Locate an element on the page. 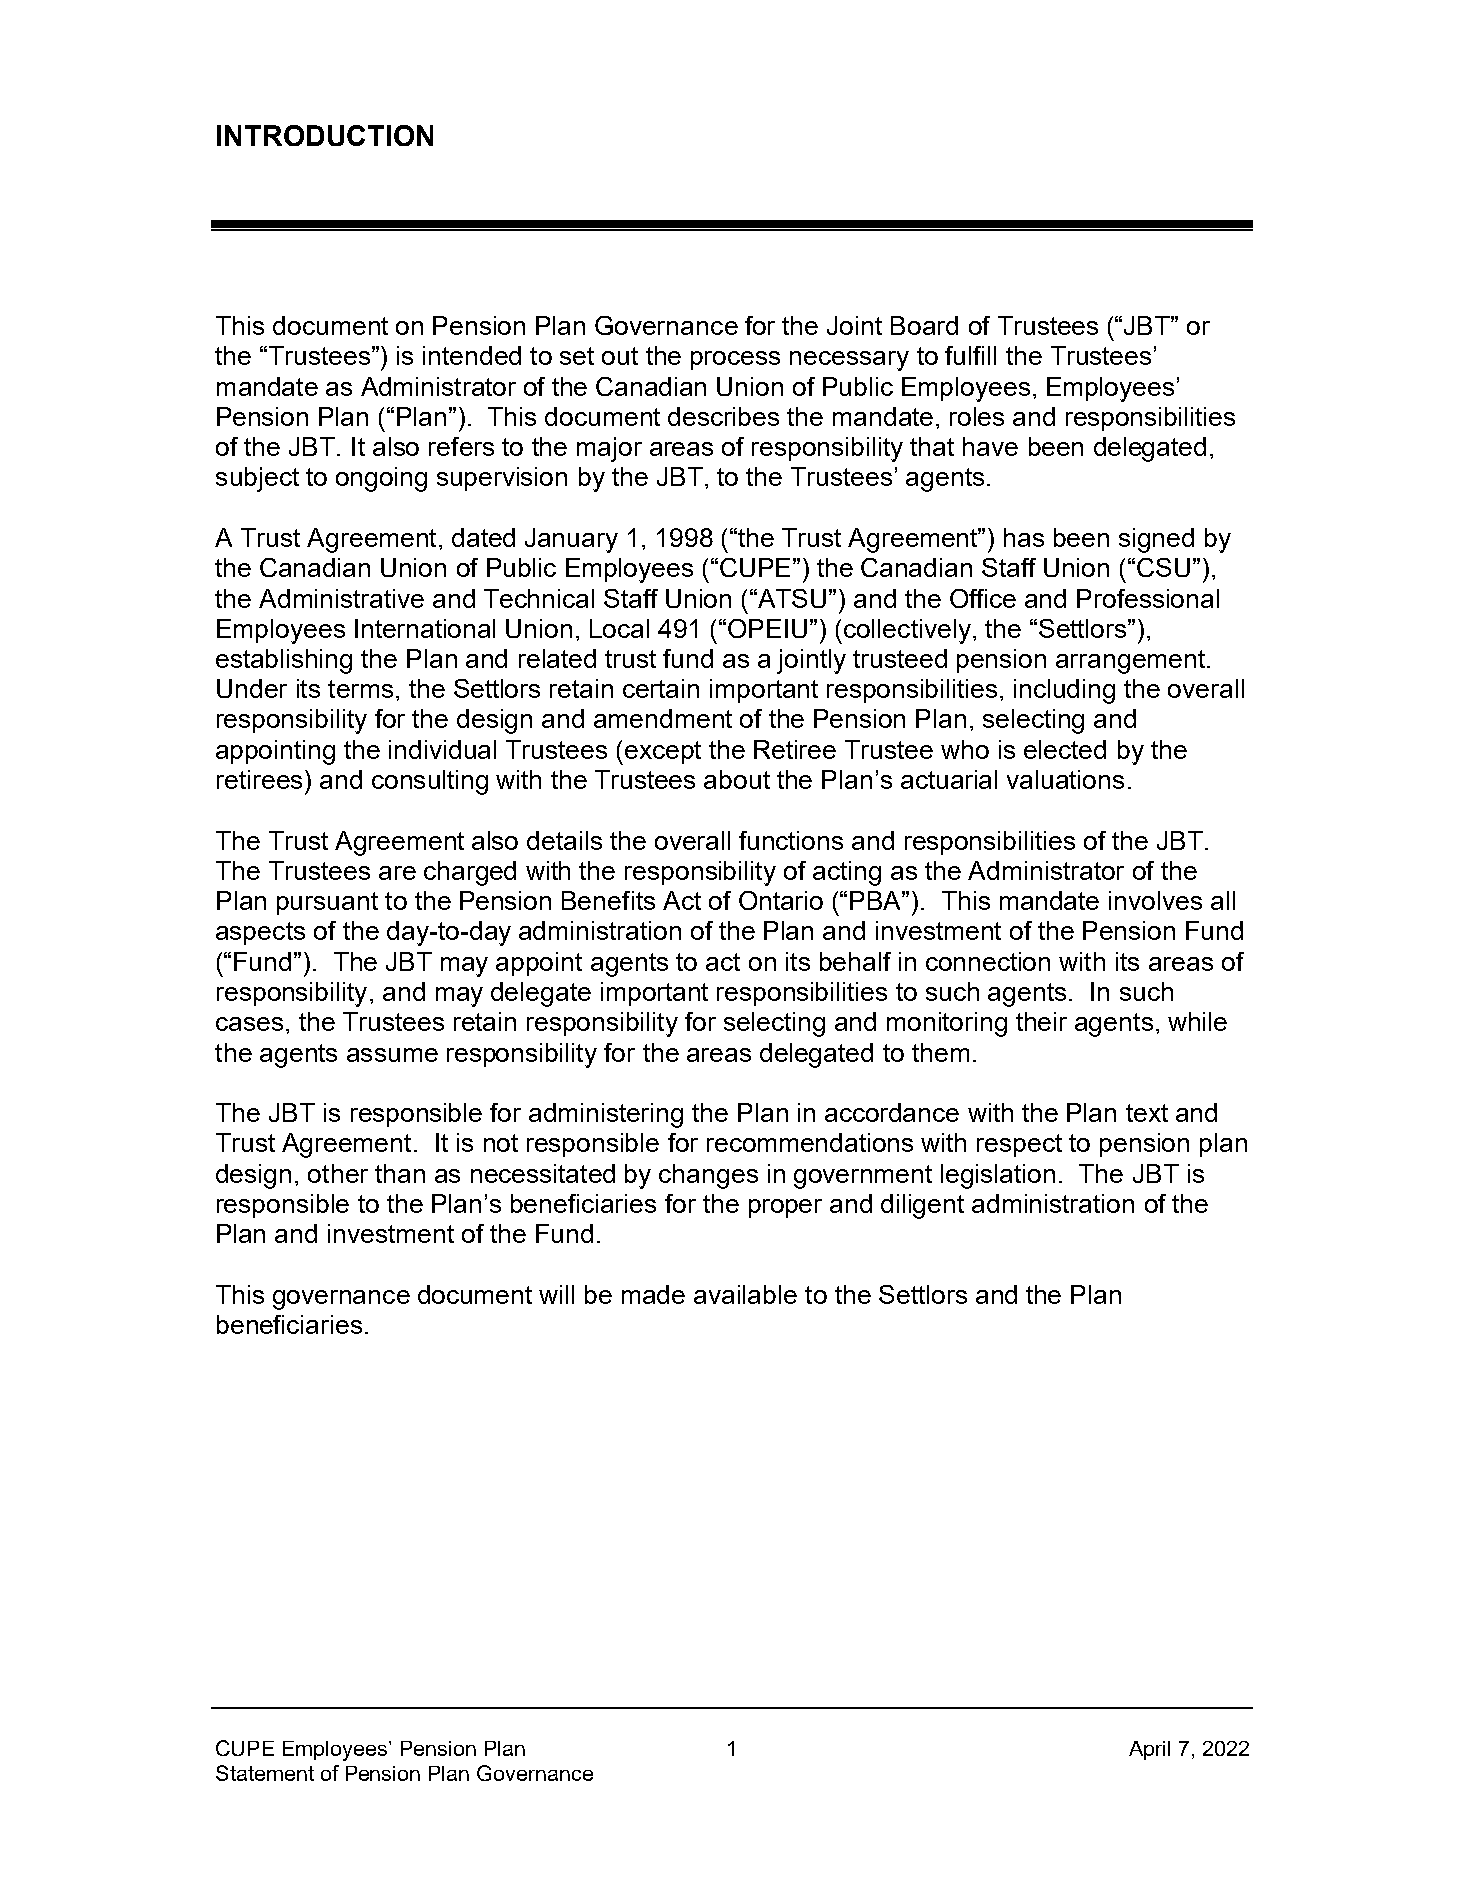 The width and height of the document is (1465, 1896). INTRODUCTION is located at coordinates (325, 135).
